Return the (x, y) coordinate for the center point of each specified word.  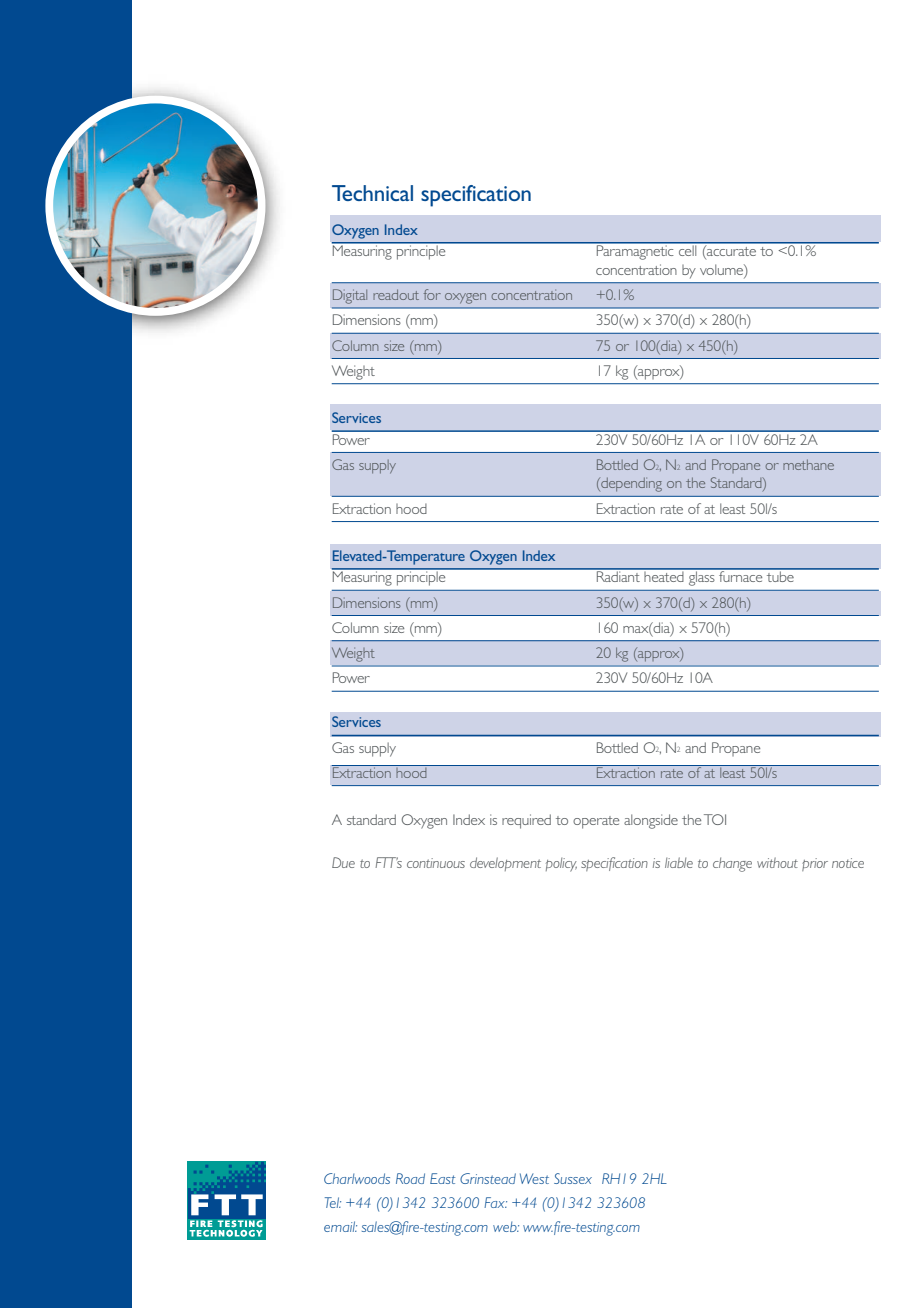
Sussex (573, 1178)
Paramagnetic (635, 251)
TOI (715, 819)
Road (410, 1178)
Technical (372, 193)
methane (808, 464)
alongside (651, 821)
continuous (436, 863)
